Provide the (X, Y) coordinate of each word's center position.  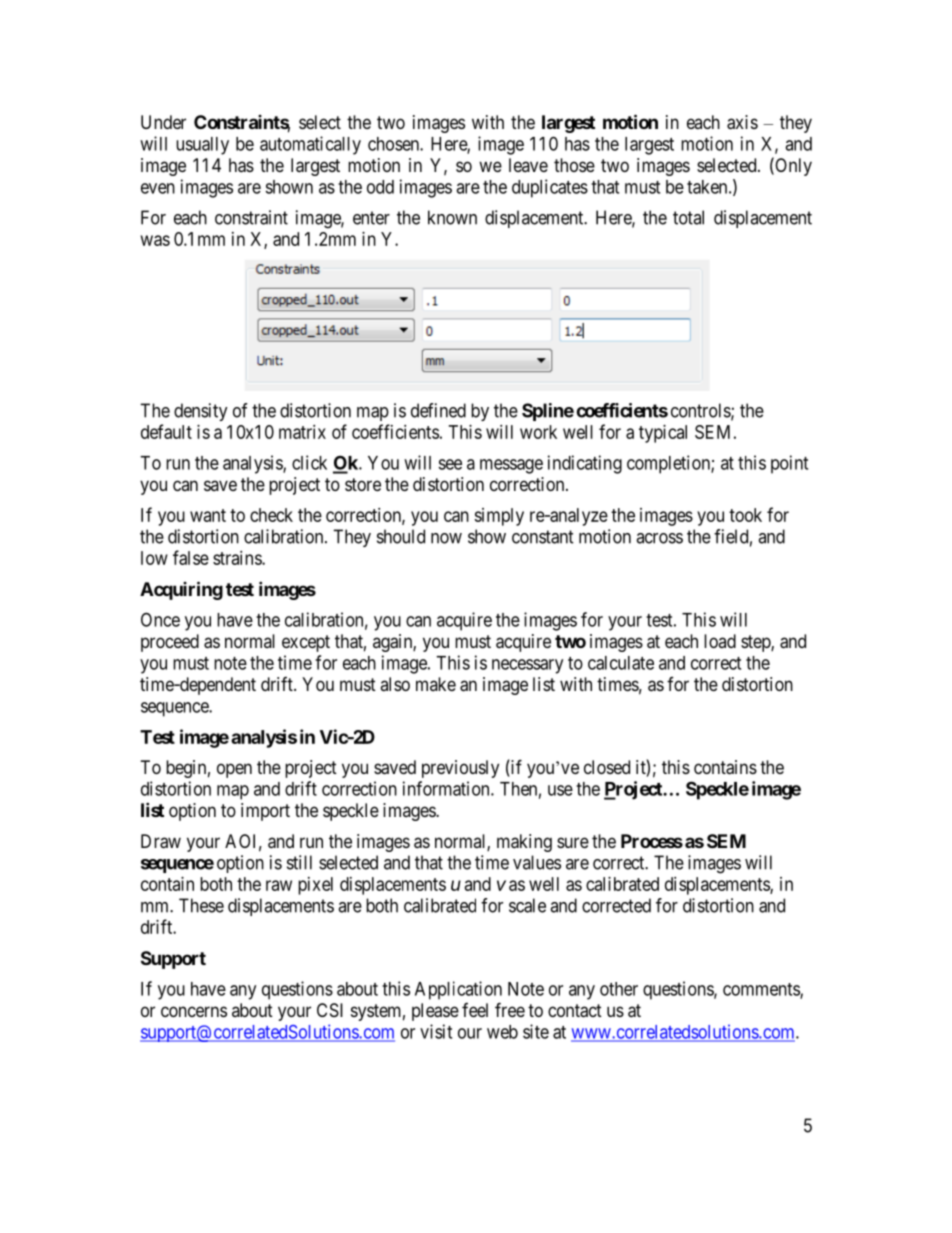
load (720, 641)
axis (742, 122)
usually (202, 146)
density (201, 412)
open (234, 770)
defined (438, 410)
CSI (330, 1010)
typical (663, 434)
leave (528, 165)
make (436, 684)
